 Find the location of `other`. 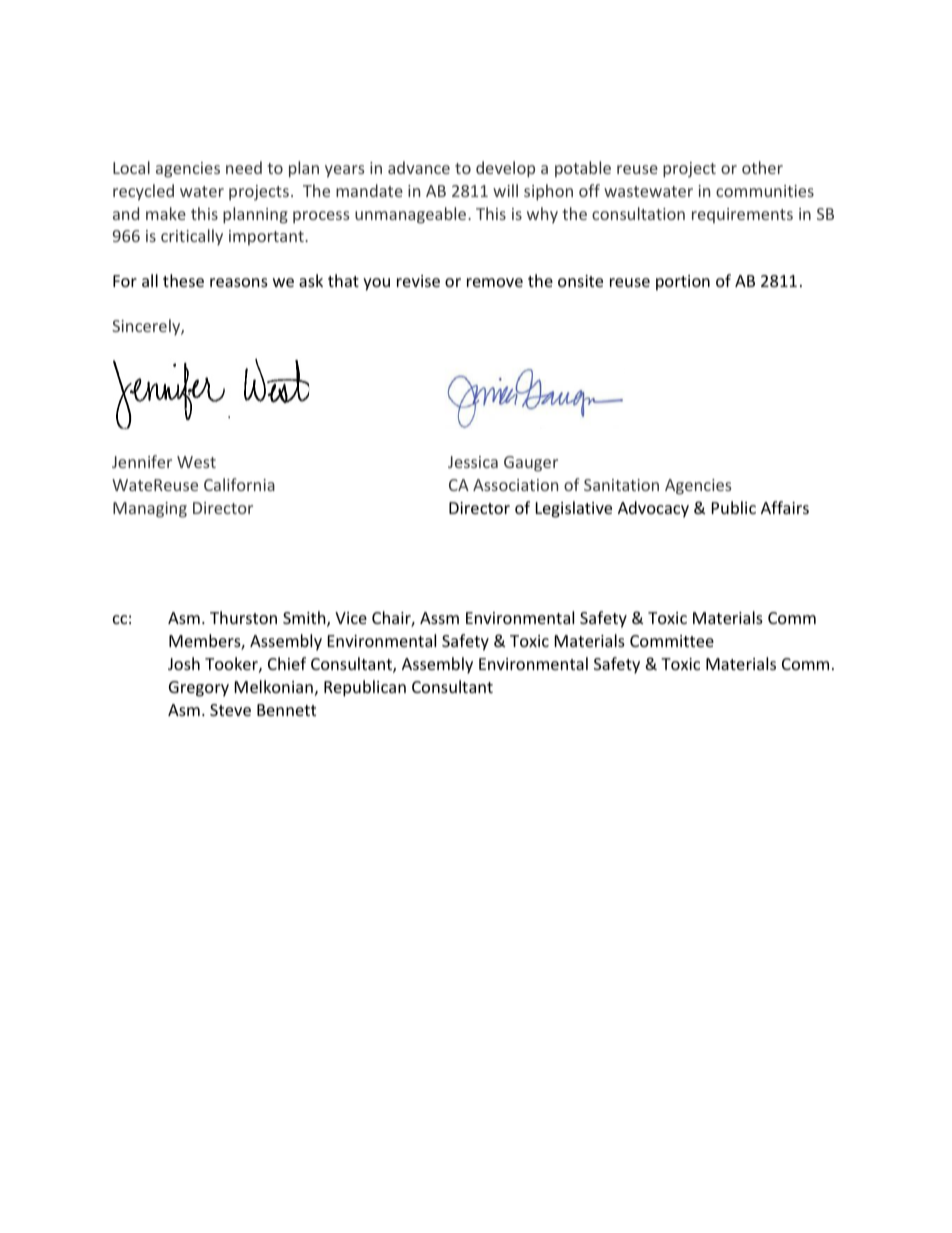

other is located at coordinates (762, 167).
